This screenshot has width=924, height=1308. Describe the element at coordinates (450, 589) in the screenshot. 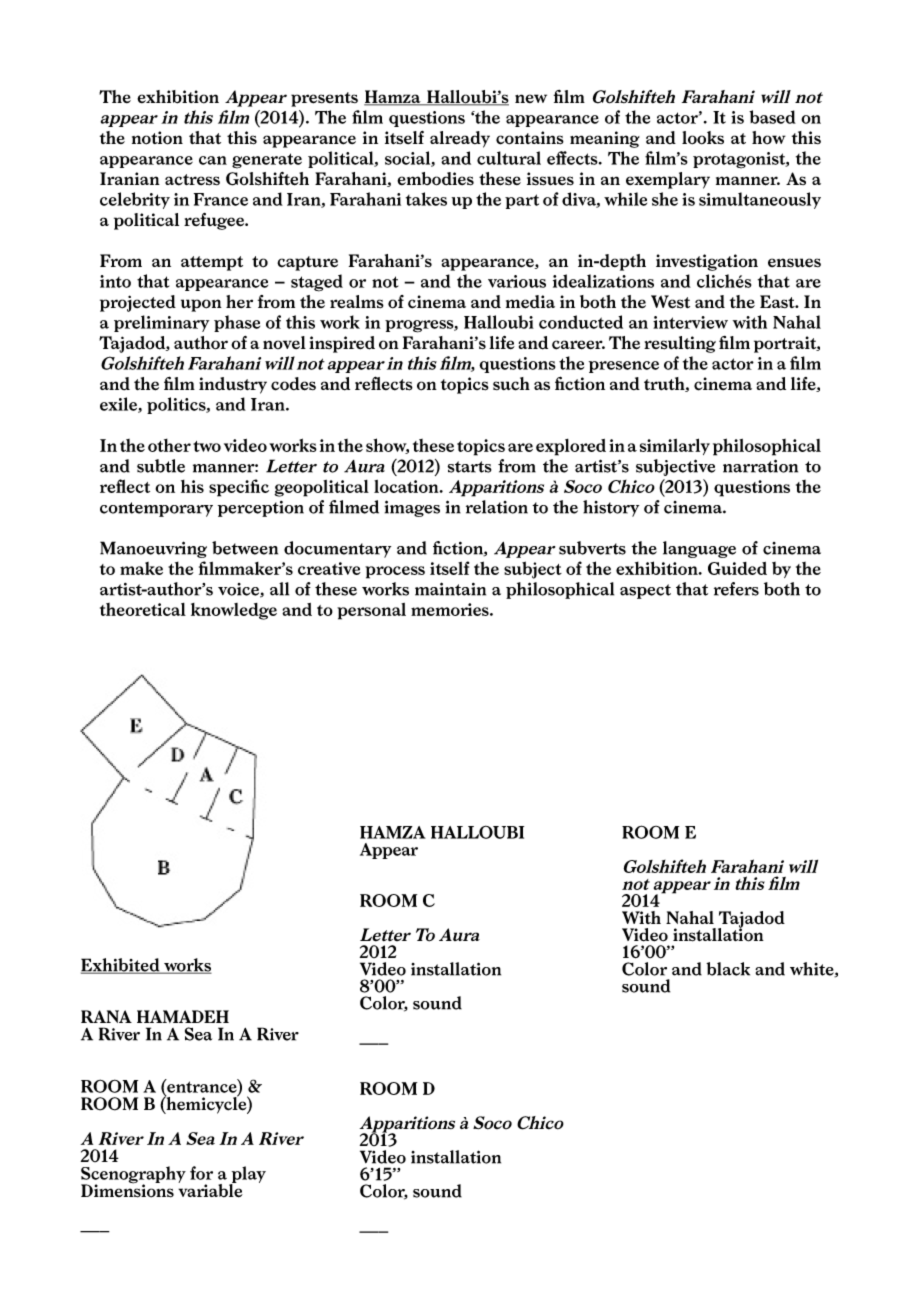

I see `maintain` at that location.
